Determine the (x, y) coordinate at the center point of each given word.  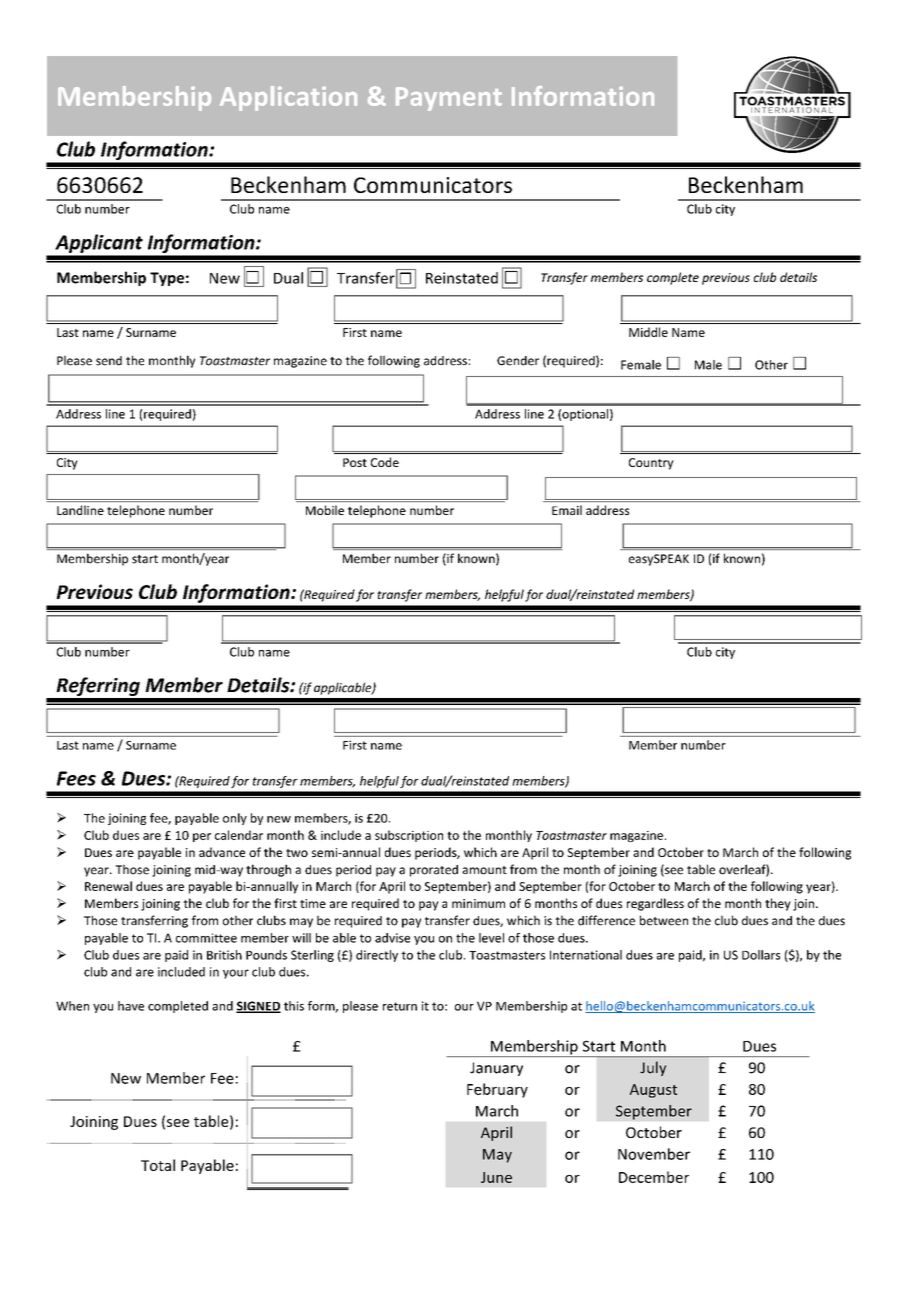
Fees (76, 778)
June (496, 1177)
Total (158, 1165)
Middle (648, 332)
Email (567, 510)
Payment (449, 99)
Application (288, 98)
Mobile (325, 510)
